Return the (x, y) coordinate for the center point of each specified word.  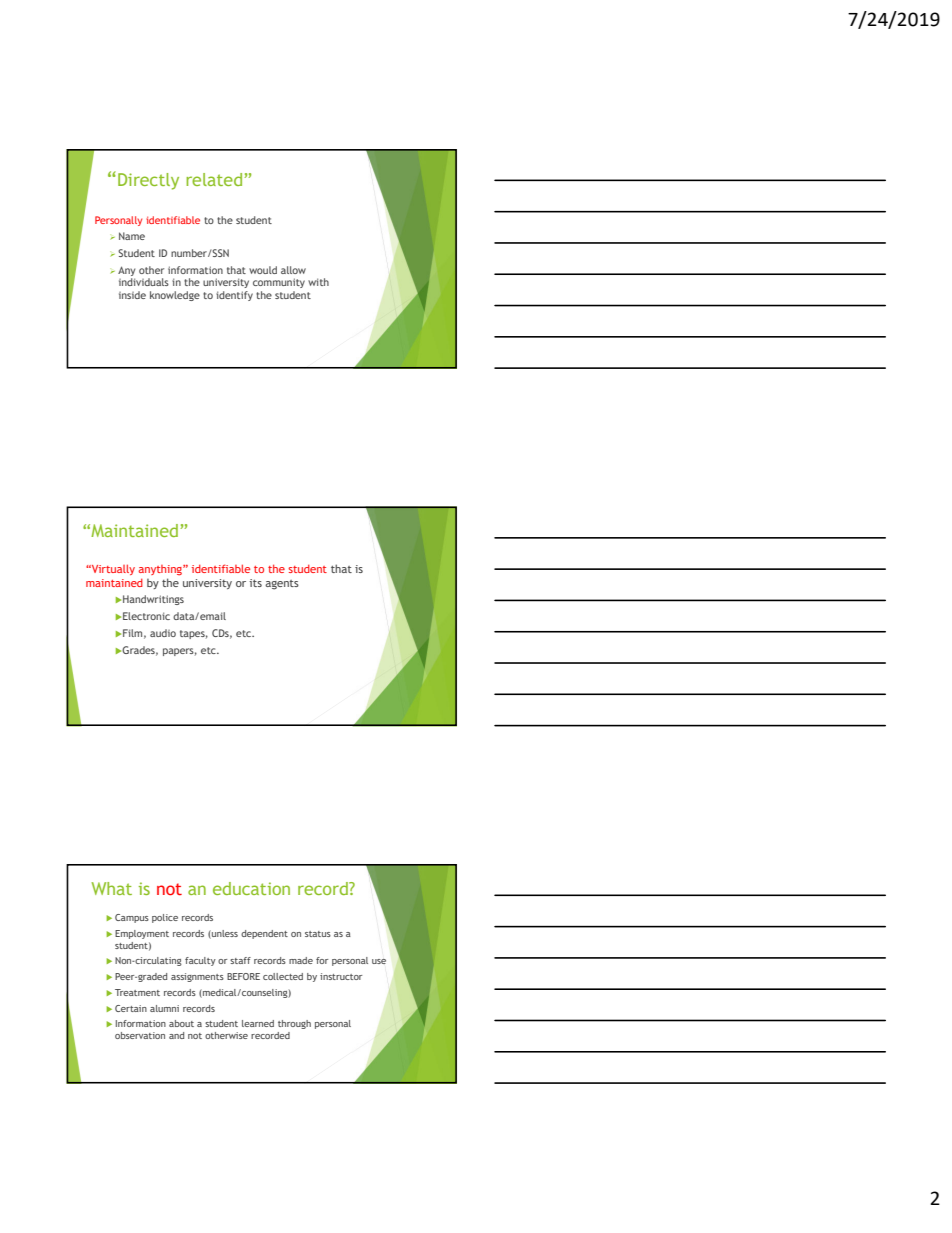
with (318, 282)
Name (132, 236)
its (255, 583)
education (251, 888)
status (318, 934)
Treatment (137, 992)
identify (234, 296)
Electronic (146, 616)
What (111, 888)
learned (258, 1023)
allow (293, 270)
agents (282, 585)
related (215, 179)
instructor (341, 976)
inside (132, 295)
